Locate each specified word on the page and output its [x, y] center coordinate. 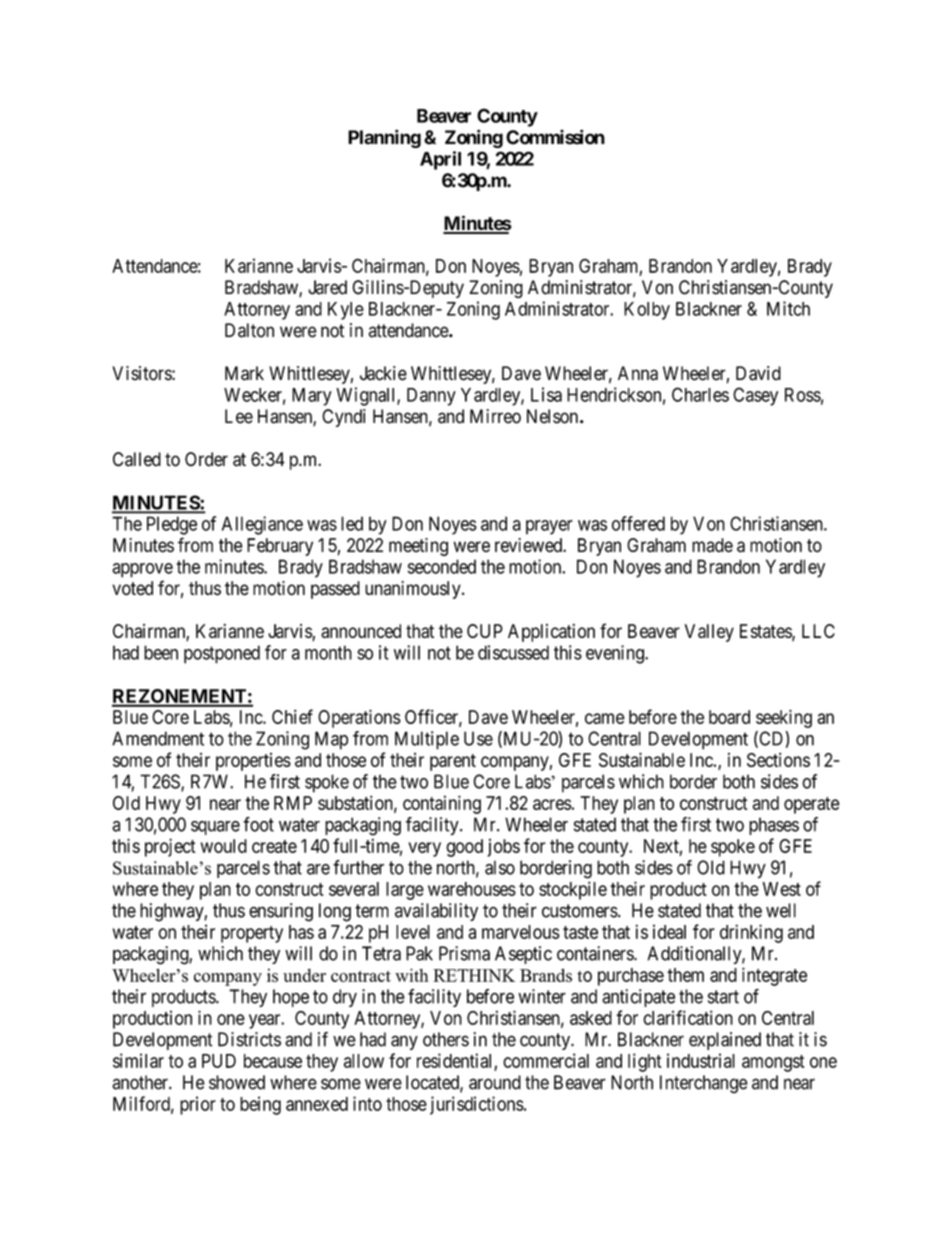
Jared [327, 287]
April [440, 160]
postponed [222, 654]
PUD [219, 1061]
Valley [709, 633]
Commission [555, 137]
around [495, 1082]
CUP [485, 631]
